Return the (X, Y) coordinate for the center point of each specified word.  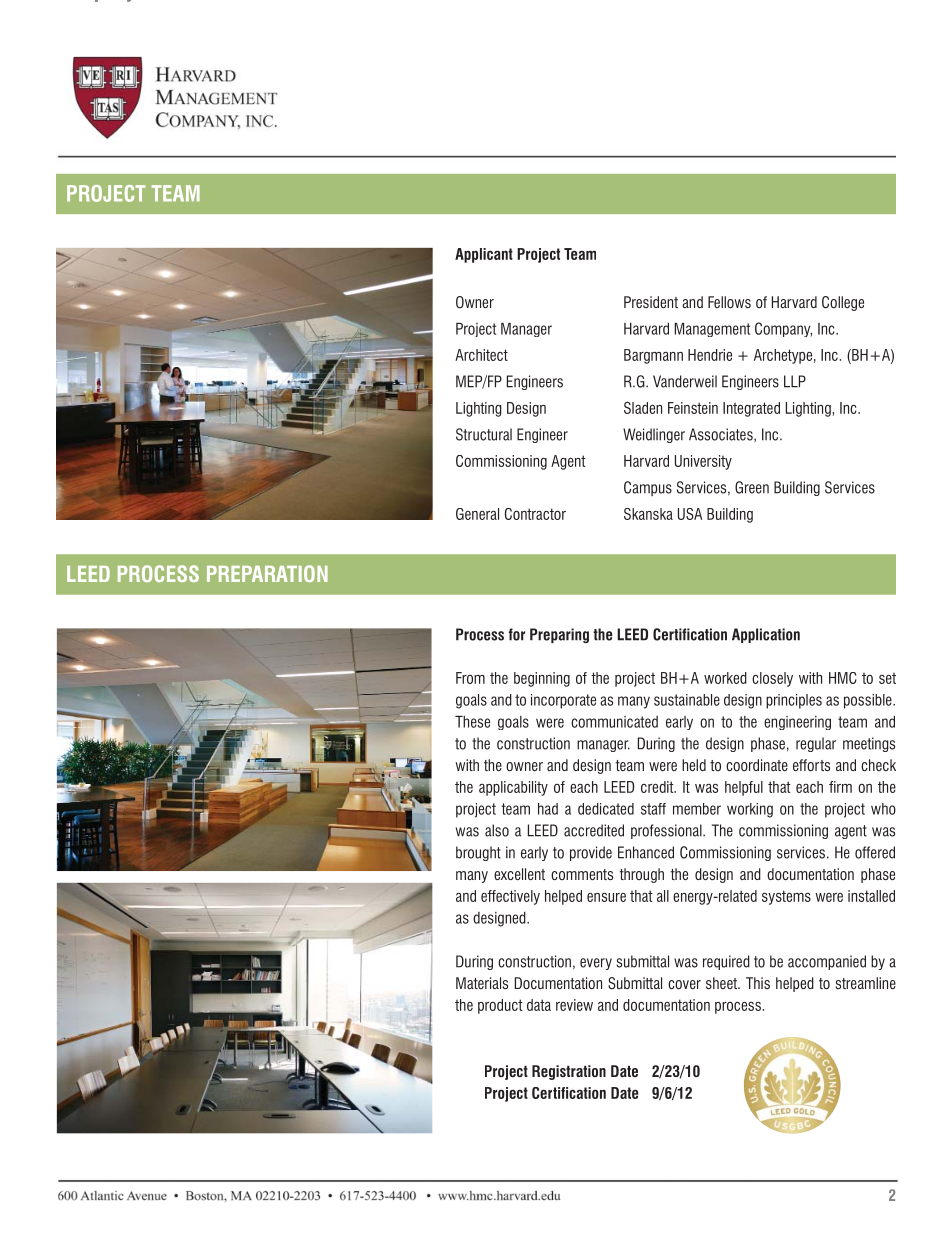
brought (478, 853)
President (651, 302)
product (500, 1006)
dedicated (606, 809)
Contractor (535, 514)
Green (752, 487)
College (843, 303)
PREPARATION (267, 573)
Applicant (484, 255)
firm (840, 787)
